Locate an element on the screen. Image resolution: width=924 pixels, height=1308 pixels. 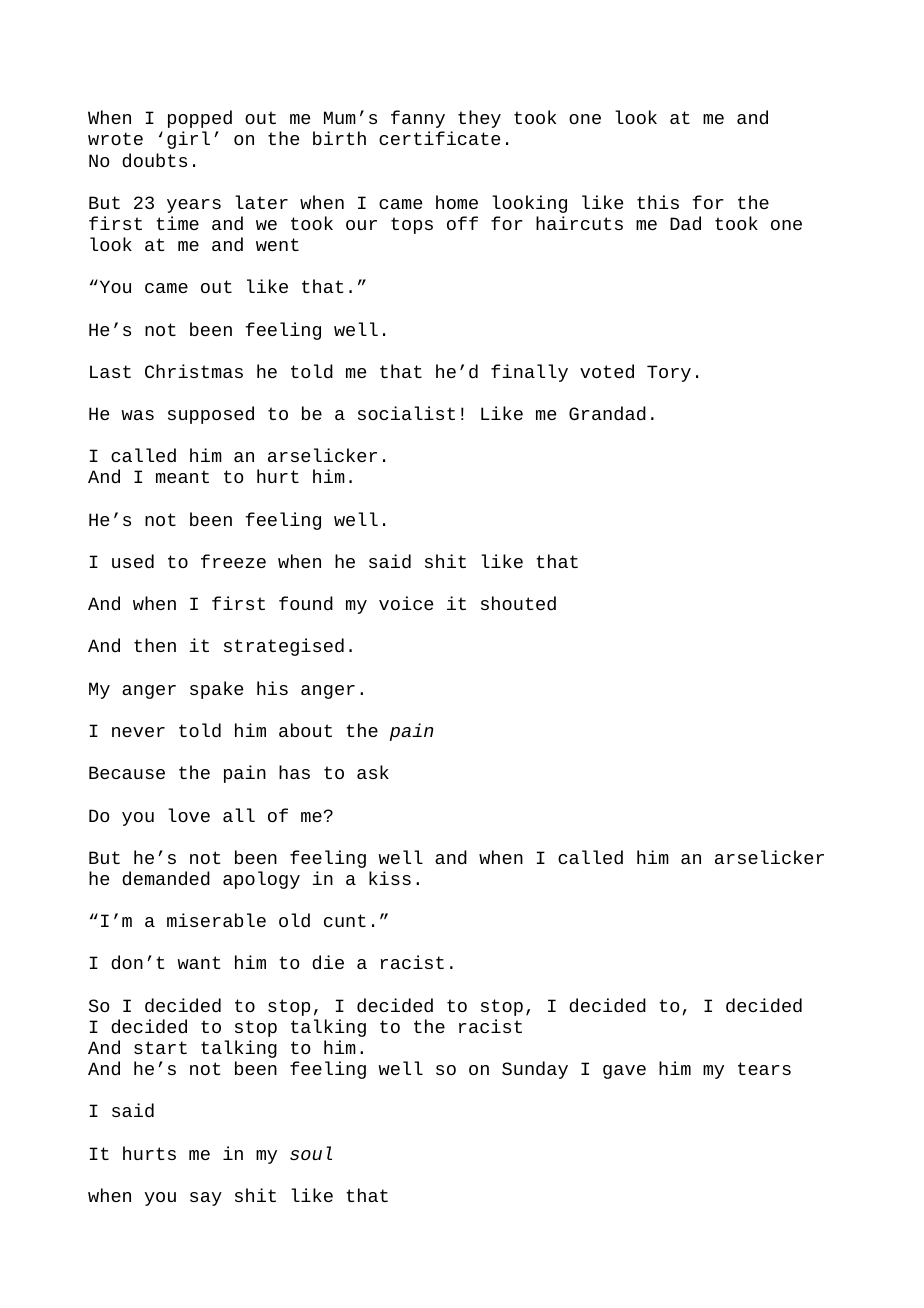
shouted is located at coordinates (518, 603).
